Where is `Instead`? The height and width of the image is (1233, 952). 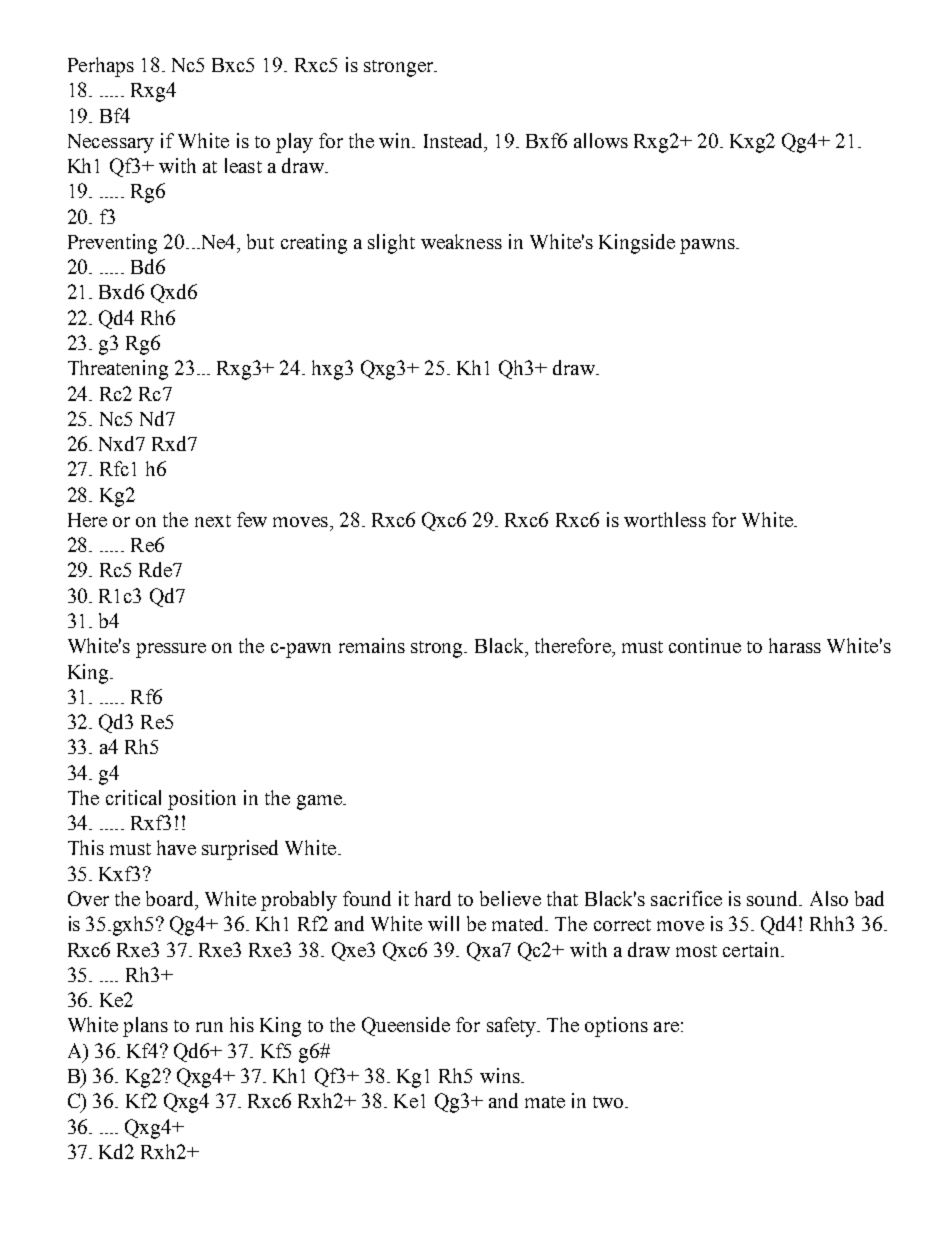
Instead is located at coordinates (455, 142).
